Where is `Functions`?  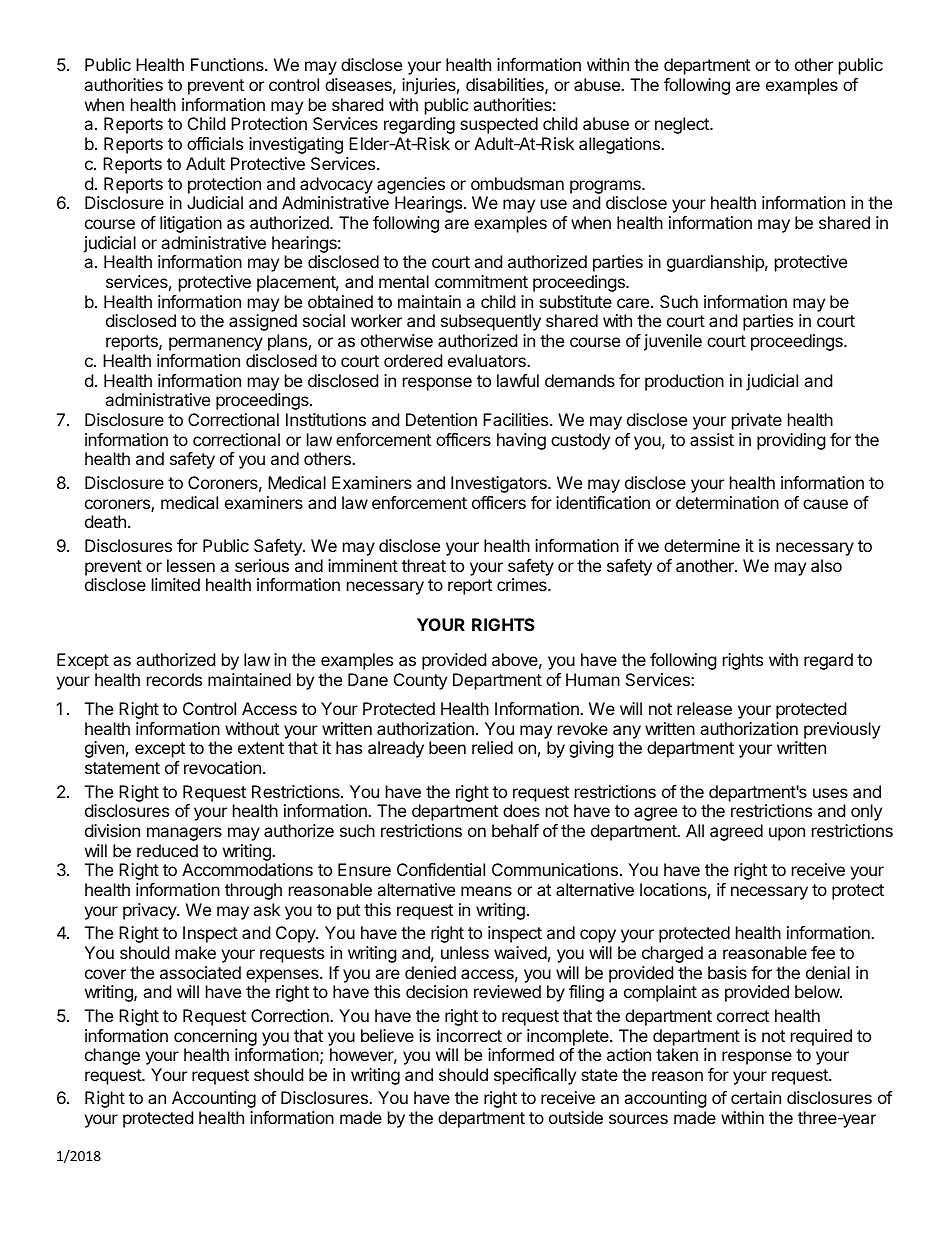
Functions is located at coordinates (228, 64).
